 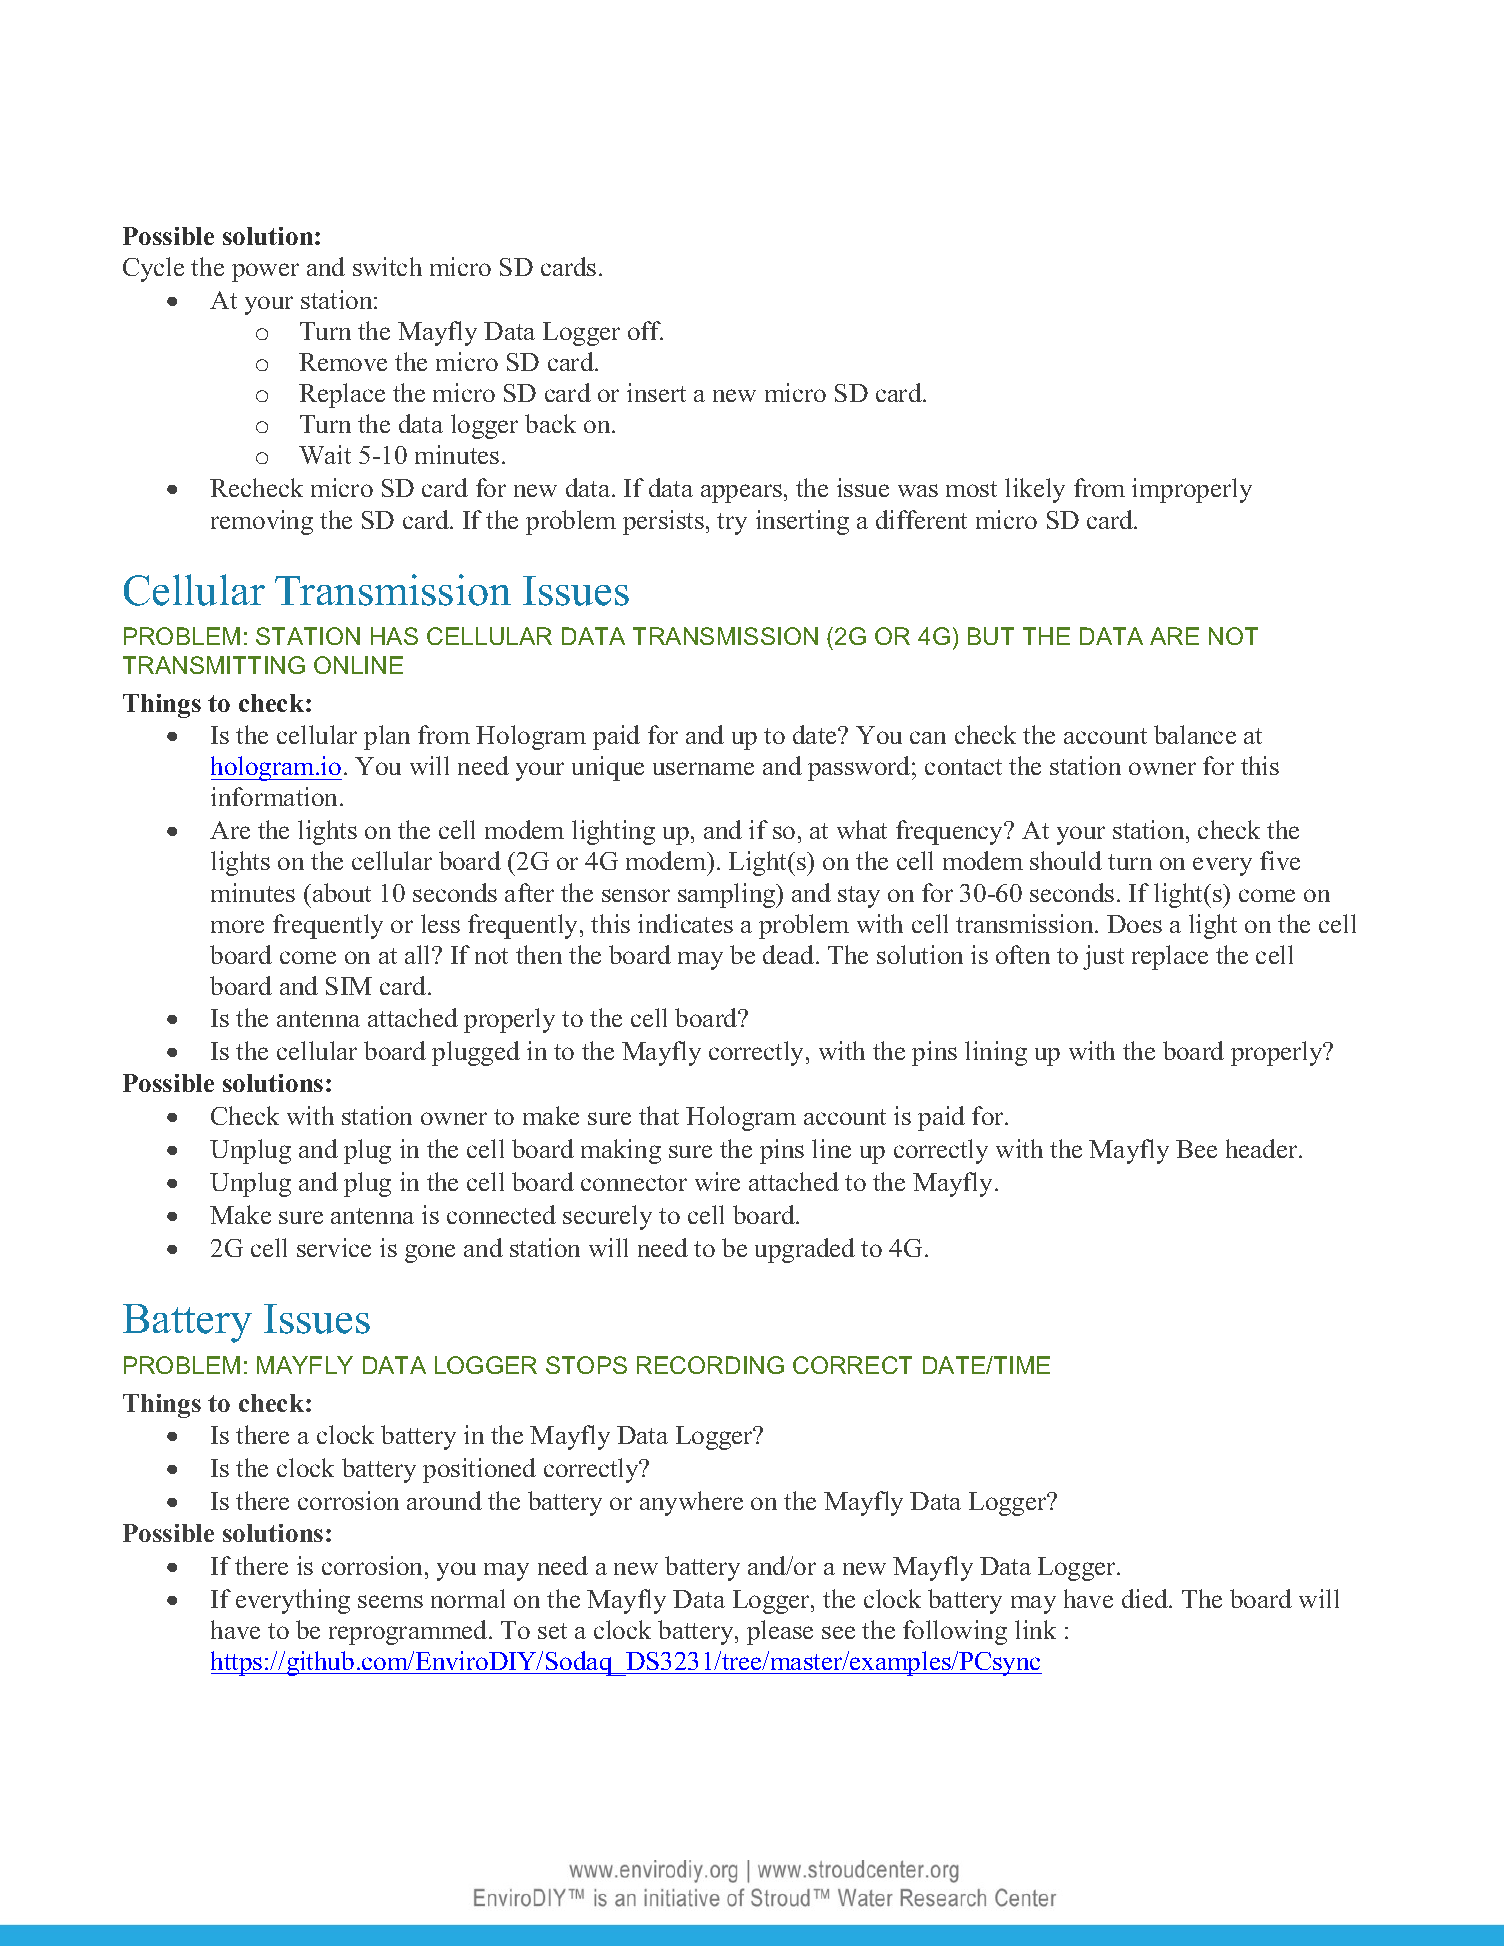 I want to click on Bee, so click(x=1196, y=1149).
